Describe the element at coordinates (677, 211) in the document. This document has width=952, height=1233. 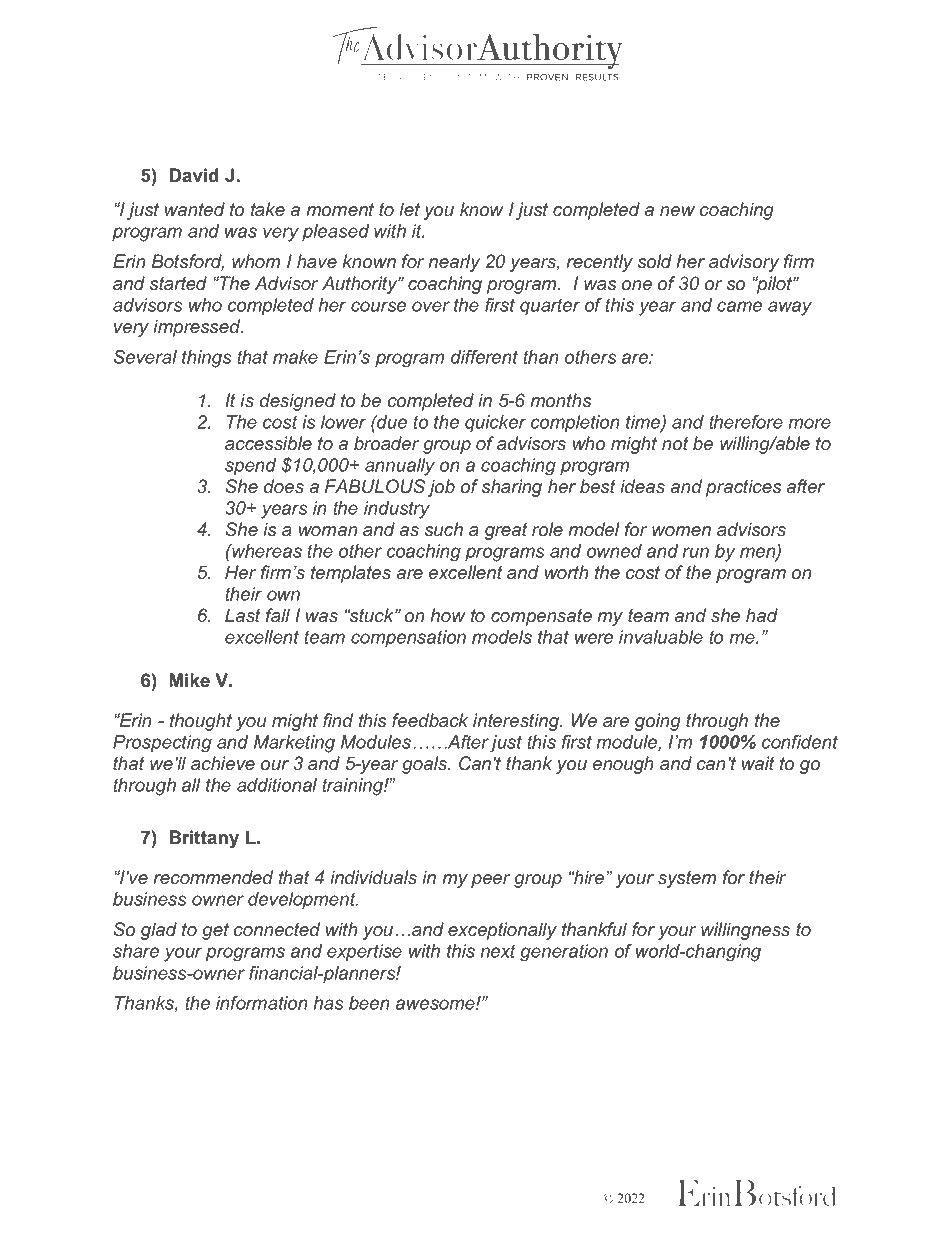
I see `new` at that location.
